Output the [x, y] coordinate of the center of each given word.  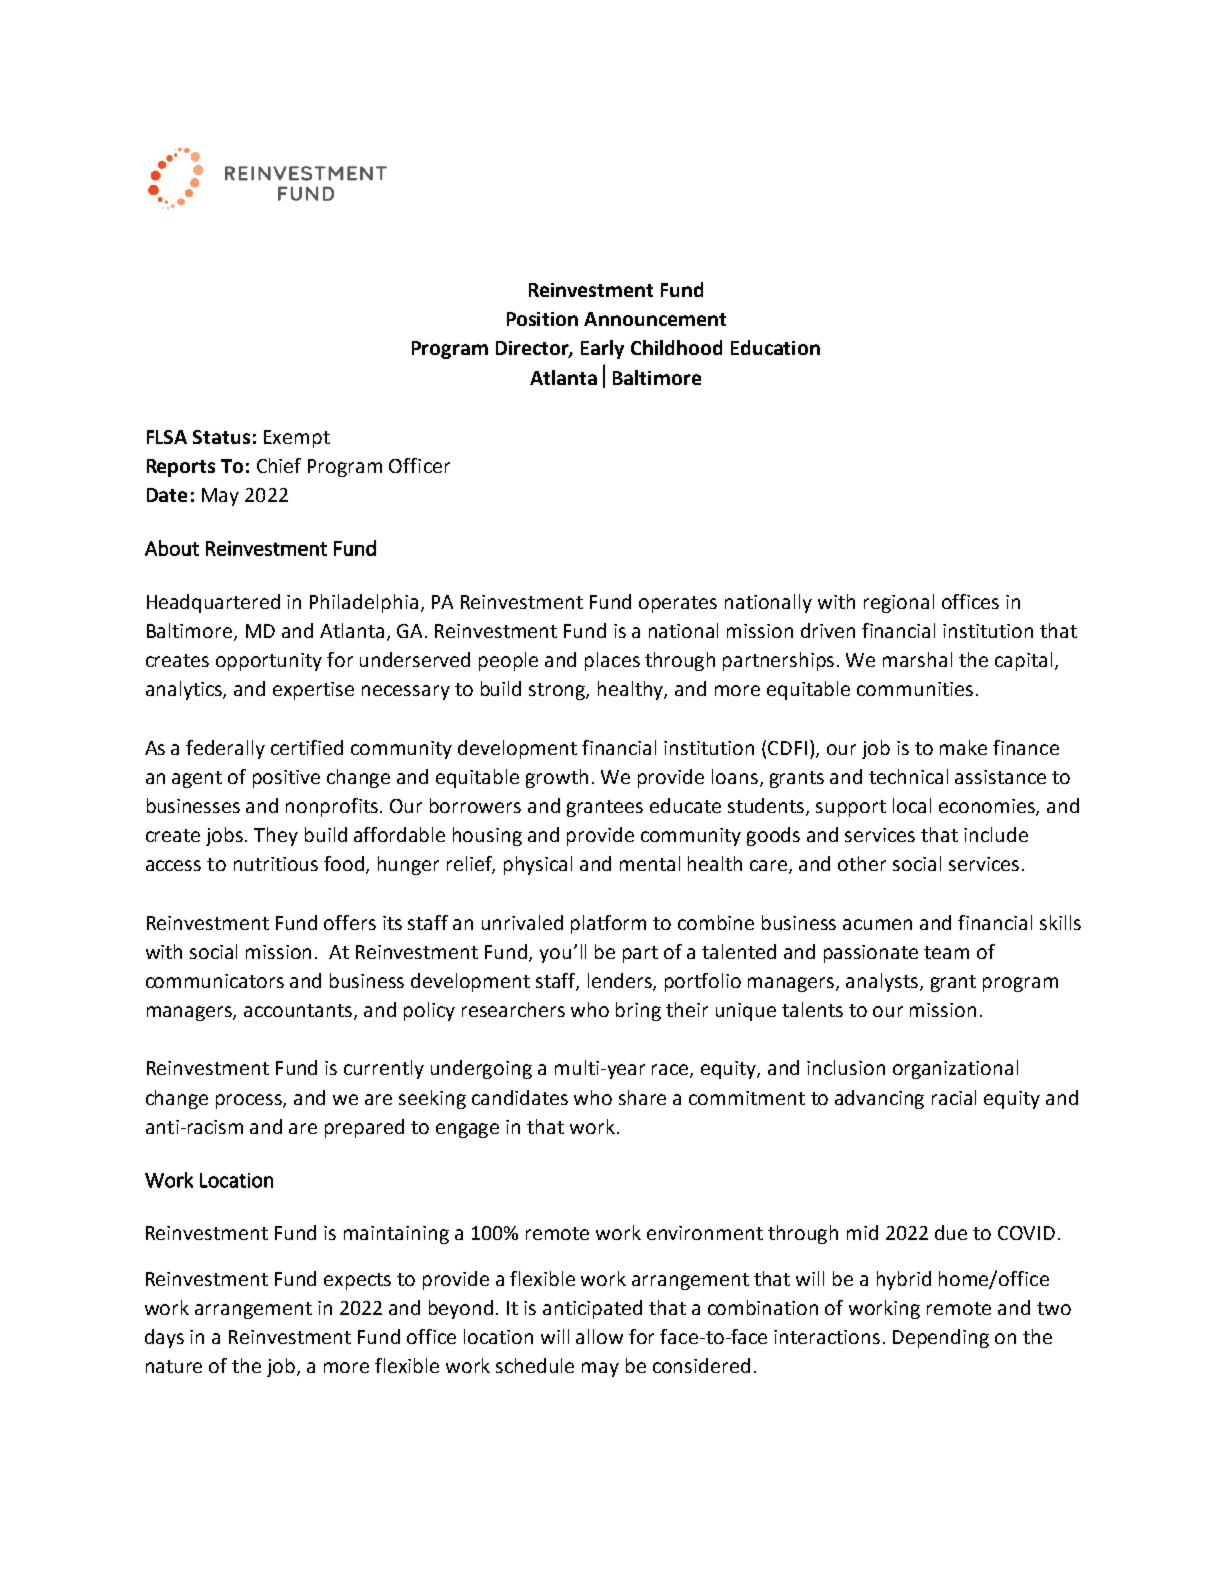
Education [775, 347]
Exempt [297, 439]
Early [602, 349]
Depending [941, 1338]
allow [599, 1336]
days [164, 1338]
